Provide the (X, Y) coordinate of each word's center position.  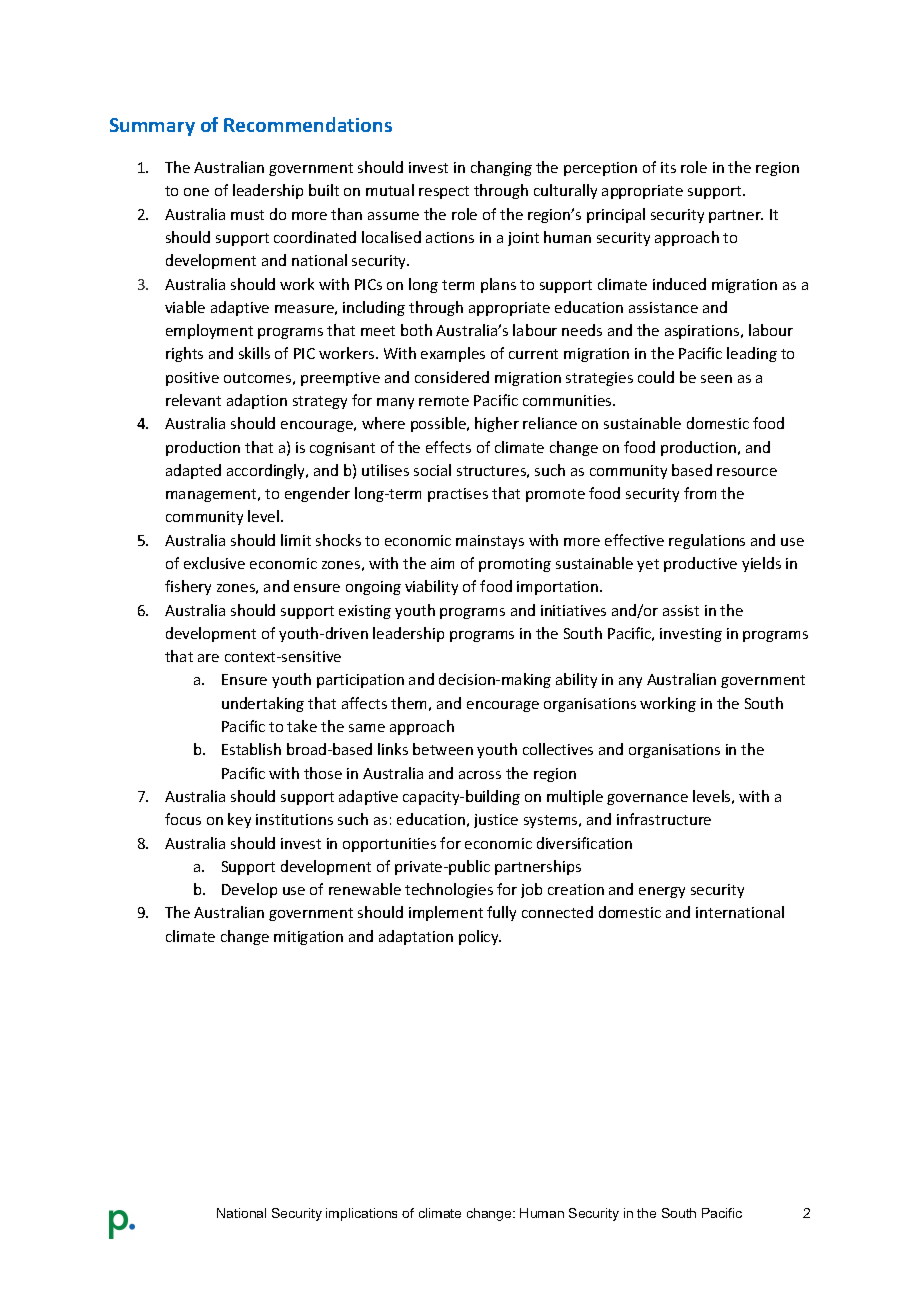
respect (444, 192)
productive (700, 564)
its (668, 167)
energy (662, 892)
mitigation (308, 938)
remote (444, 401)
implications (361, 1214)
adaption (257, 401)
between (443, 749)
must (247, 215)
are (208, 658)
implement (446, 913)
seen (716, 379)
